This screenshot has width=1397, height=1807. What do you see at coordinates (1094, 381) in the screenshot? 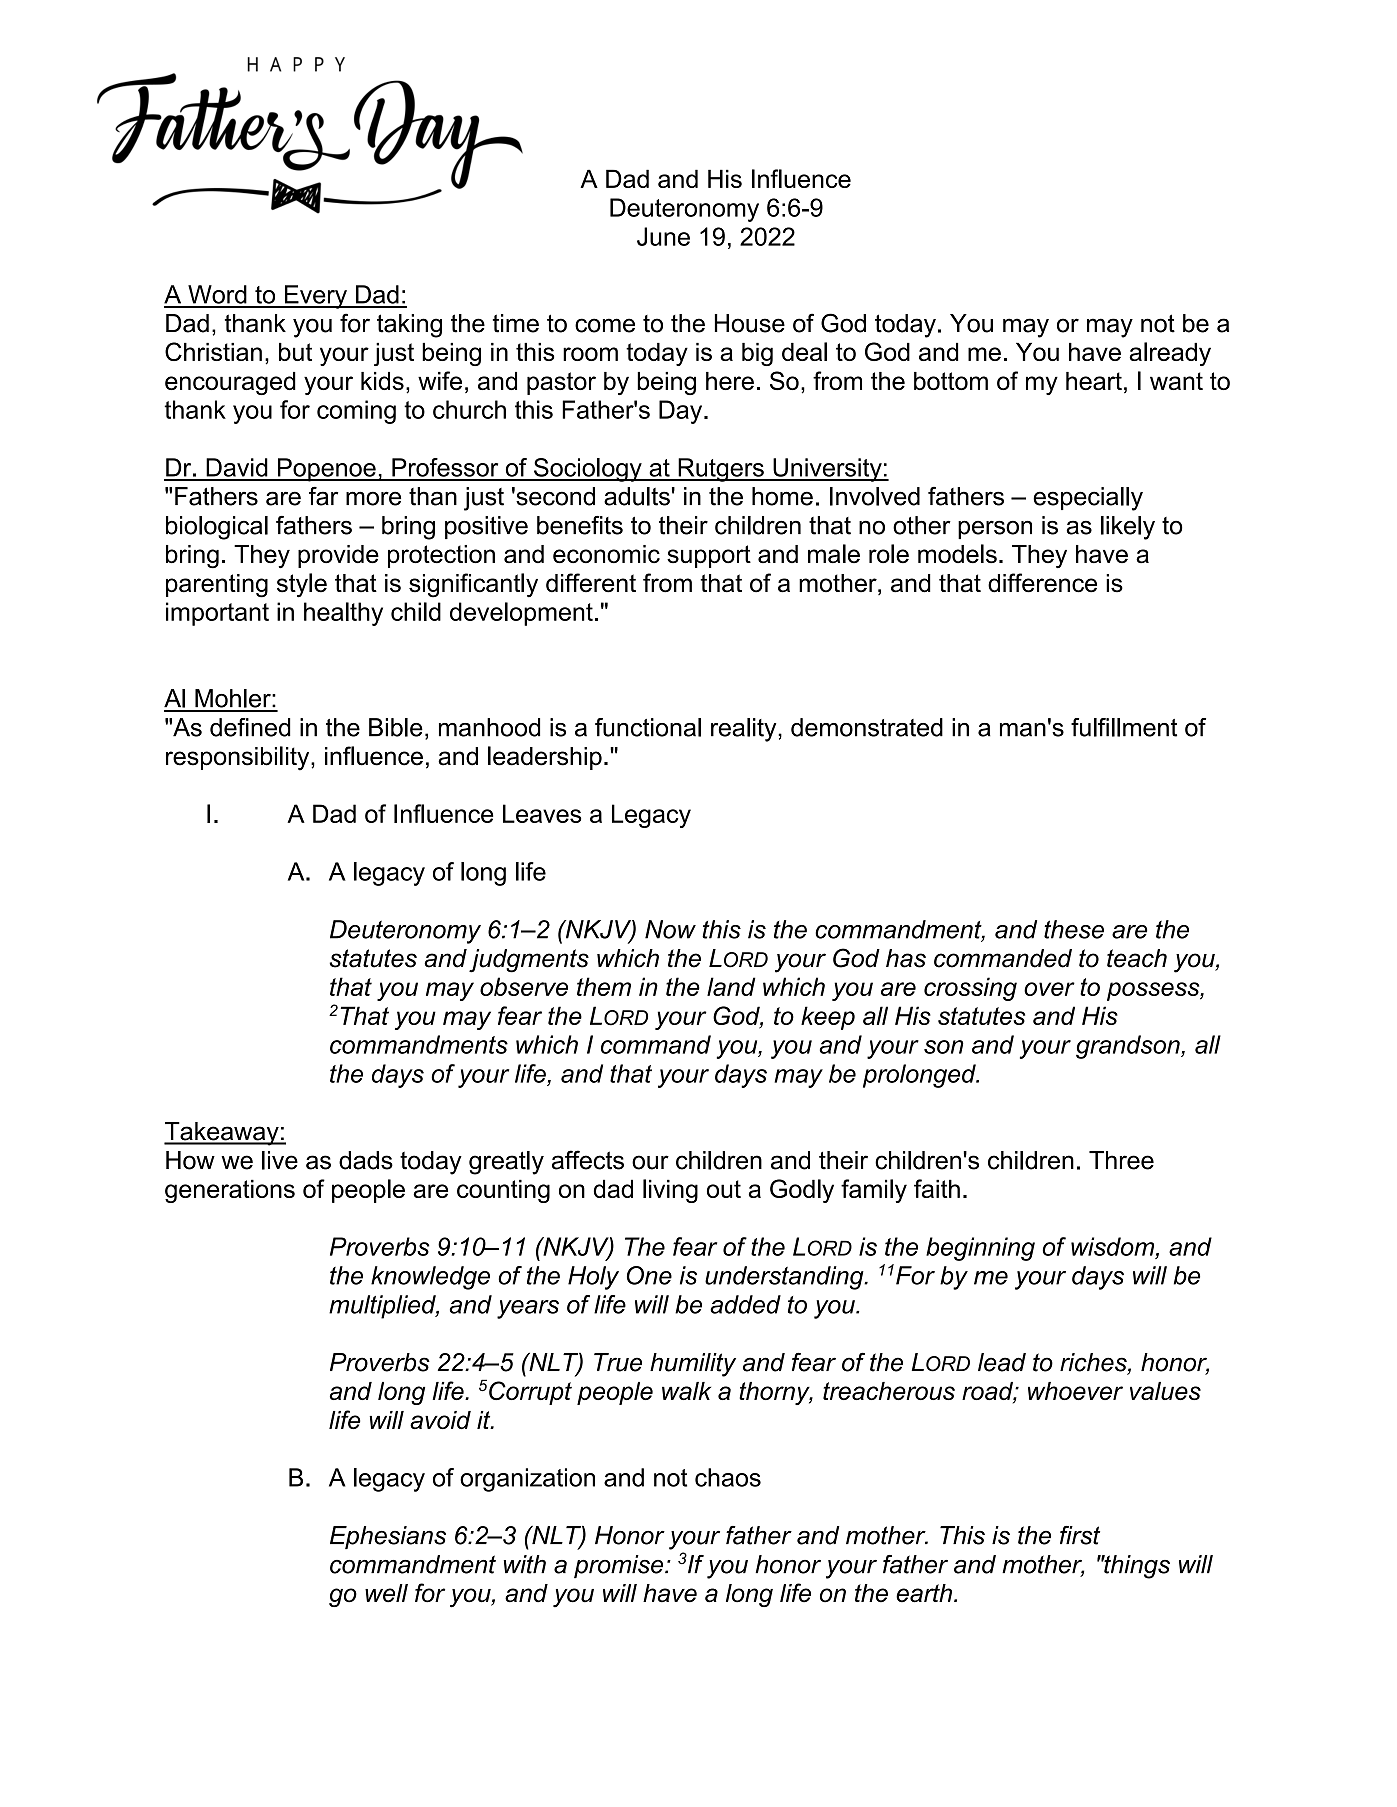
I see `heart` at bounding box center [1094, 381].
